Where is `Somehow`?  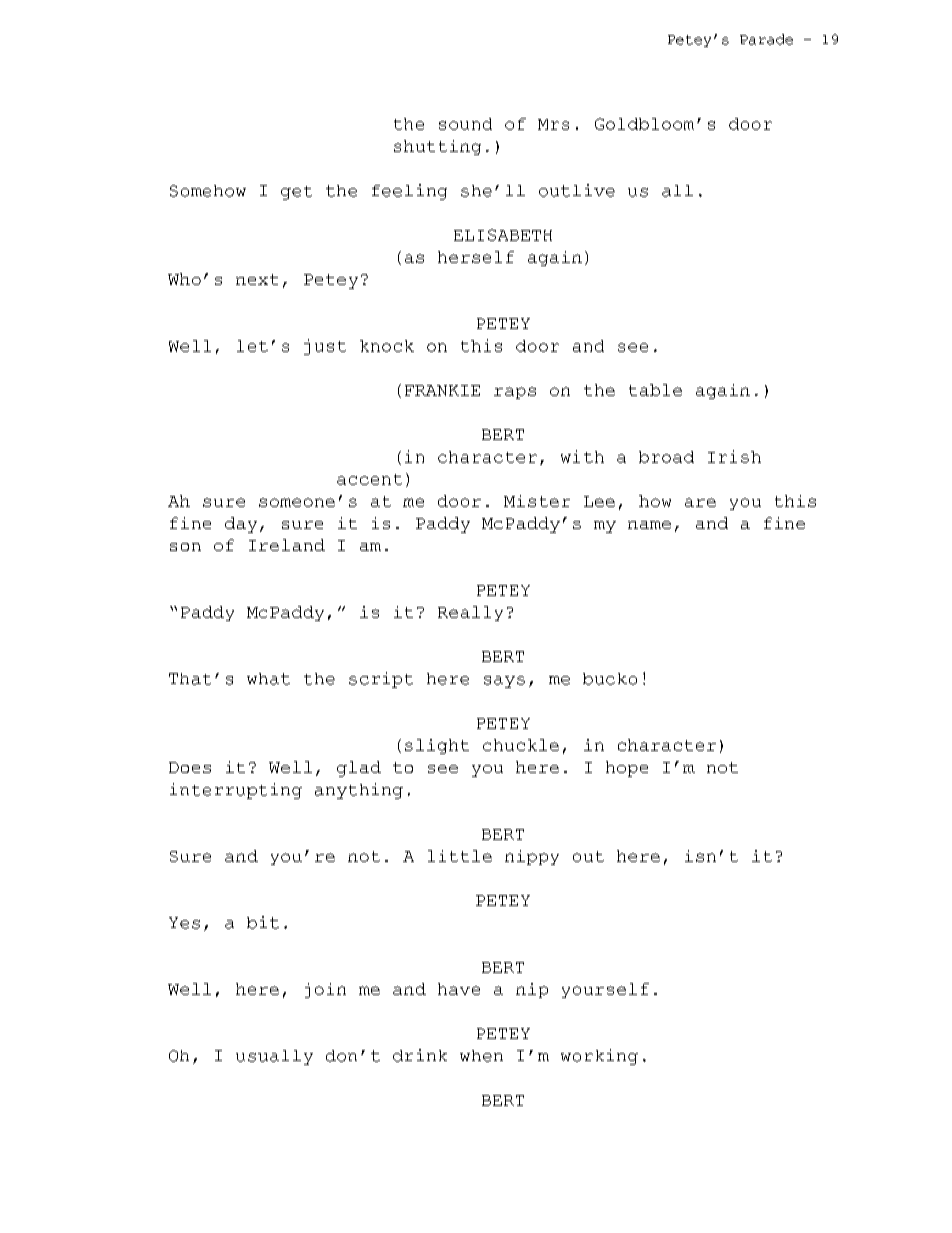 Somehow is located at coordinates (208, 191).
